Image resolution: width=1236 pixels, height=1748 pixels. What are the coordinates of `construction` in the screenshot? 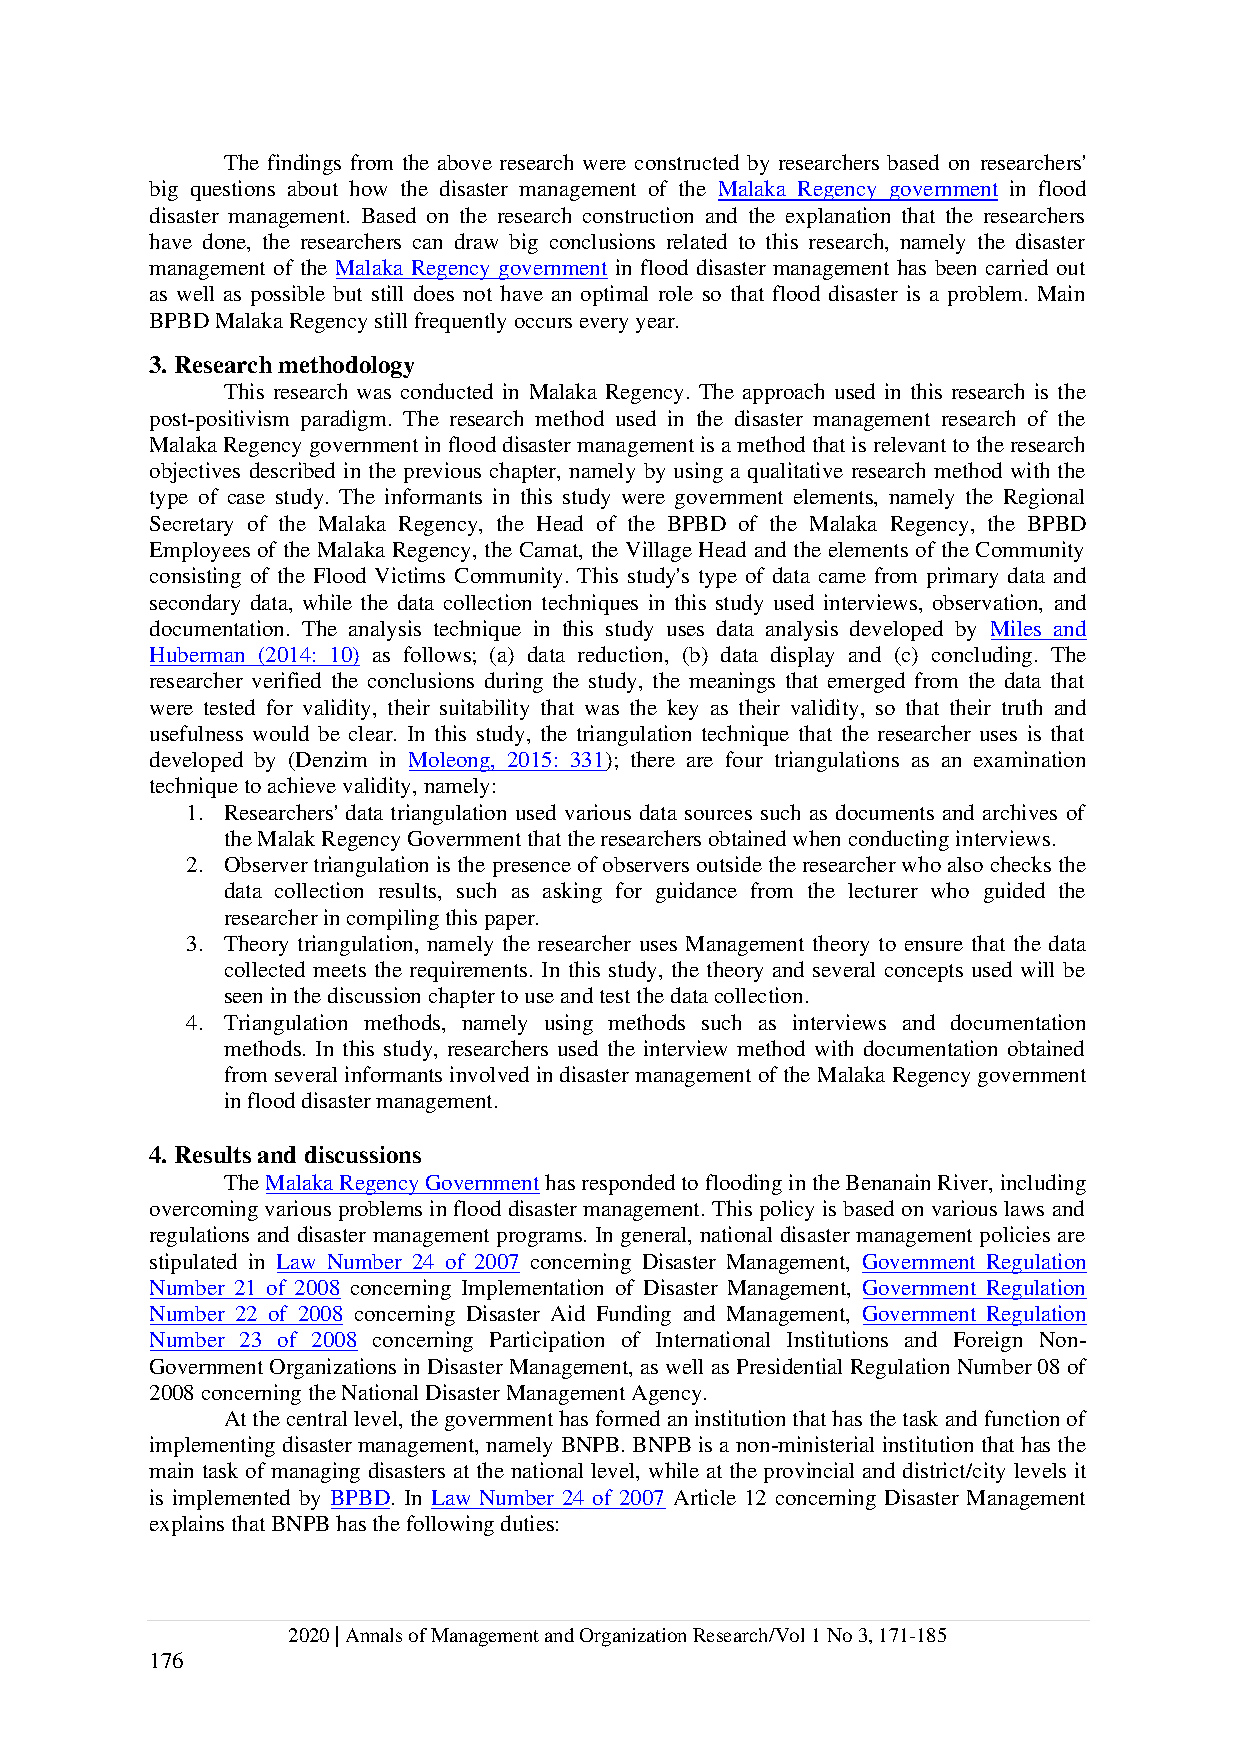 It's located at (638, 215).
